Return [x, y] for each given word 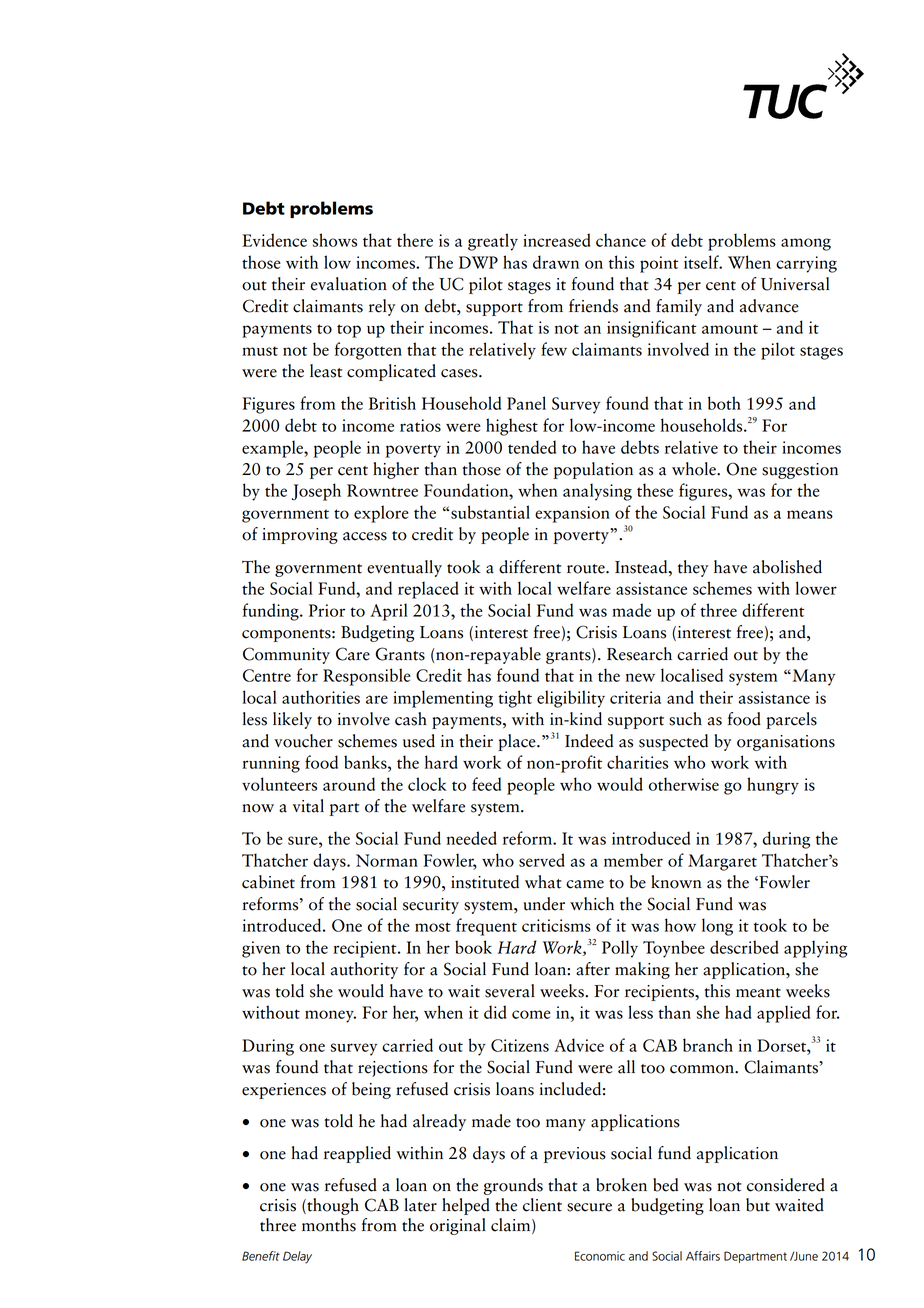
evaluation [349, 284]
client [542, 1205]
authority [364, 970]
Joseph [316, 492]
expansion [572, 514]
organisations [786, 743]
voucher [303, 741]
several [510, 991]
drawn [556, 262]
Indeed [589, 741]
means [810, 514]
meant [758, 993]
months [329, 1225]
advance [769, 306]
